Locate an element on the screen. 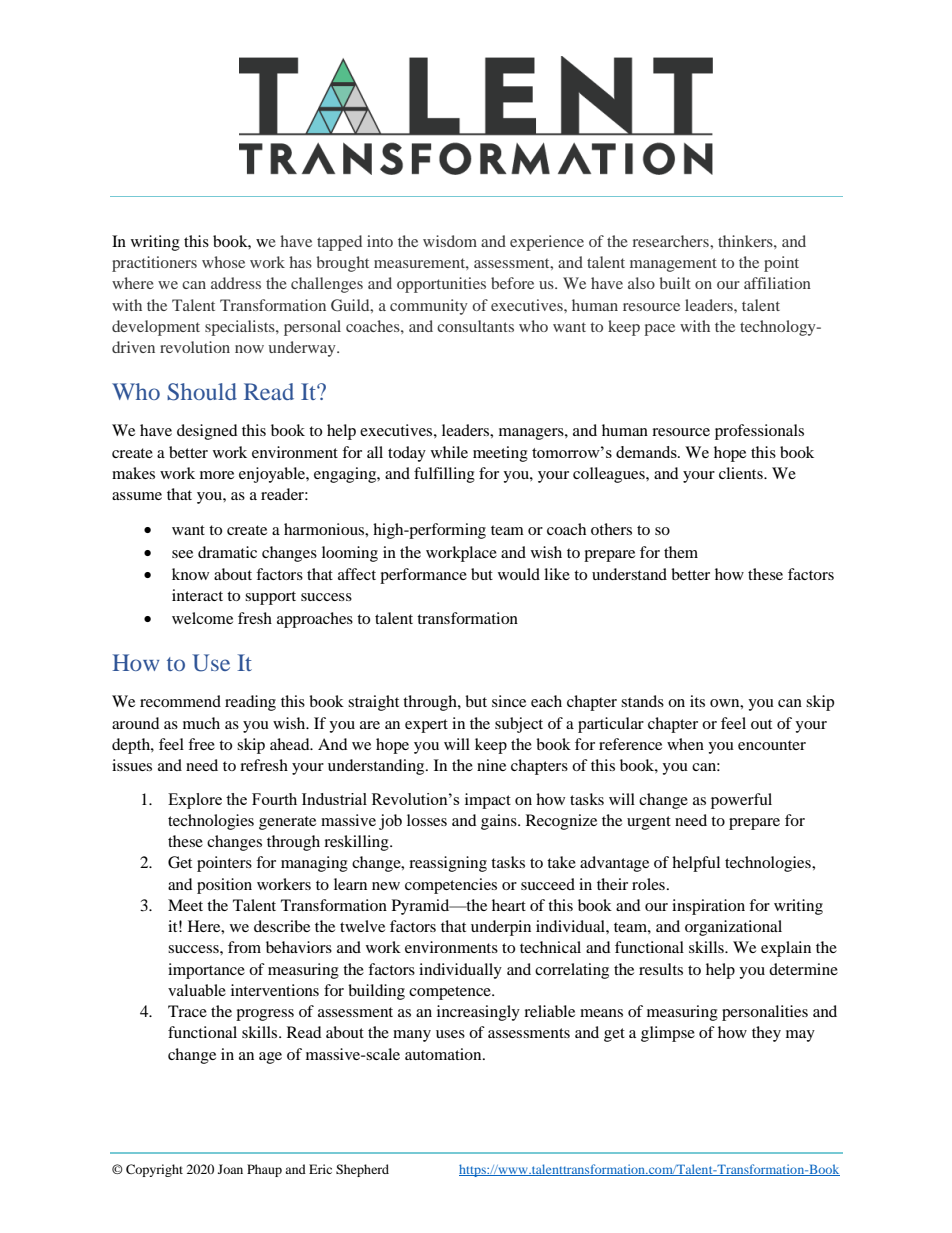 The image size is (952, 1233). organizational is located at coordinates (733, 928).
